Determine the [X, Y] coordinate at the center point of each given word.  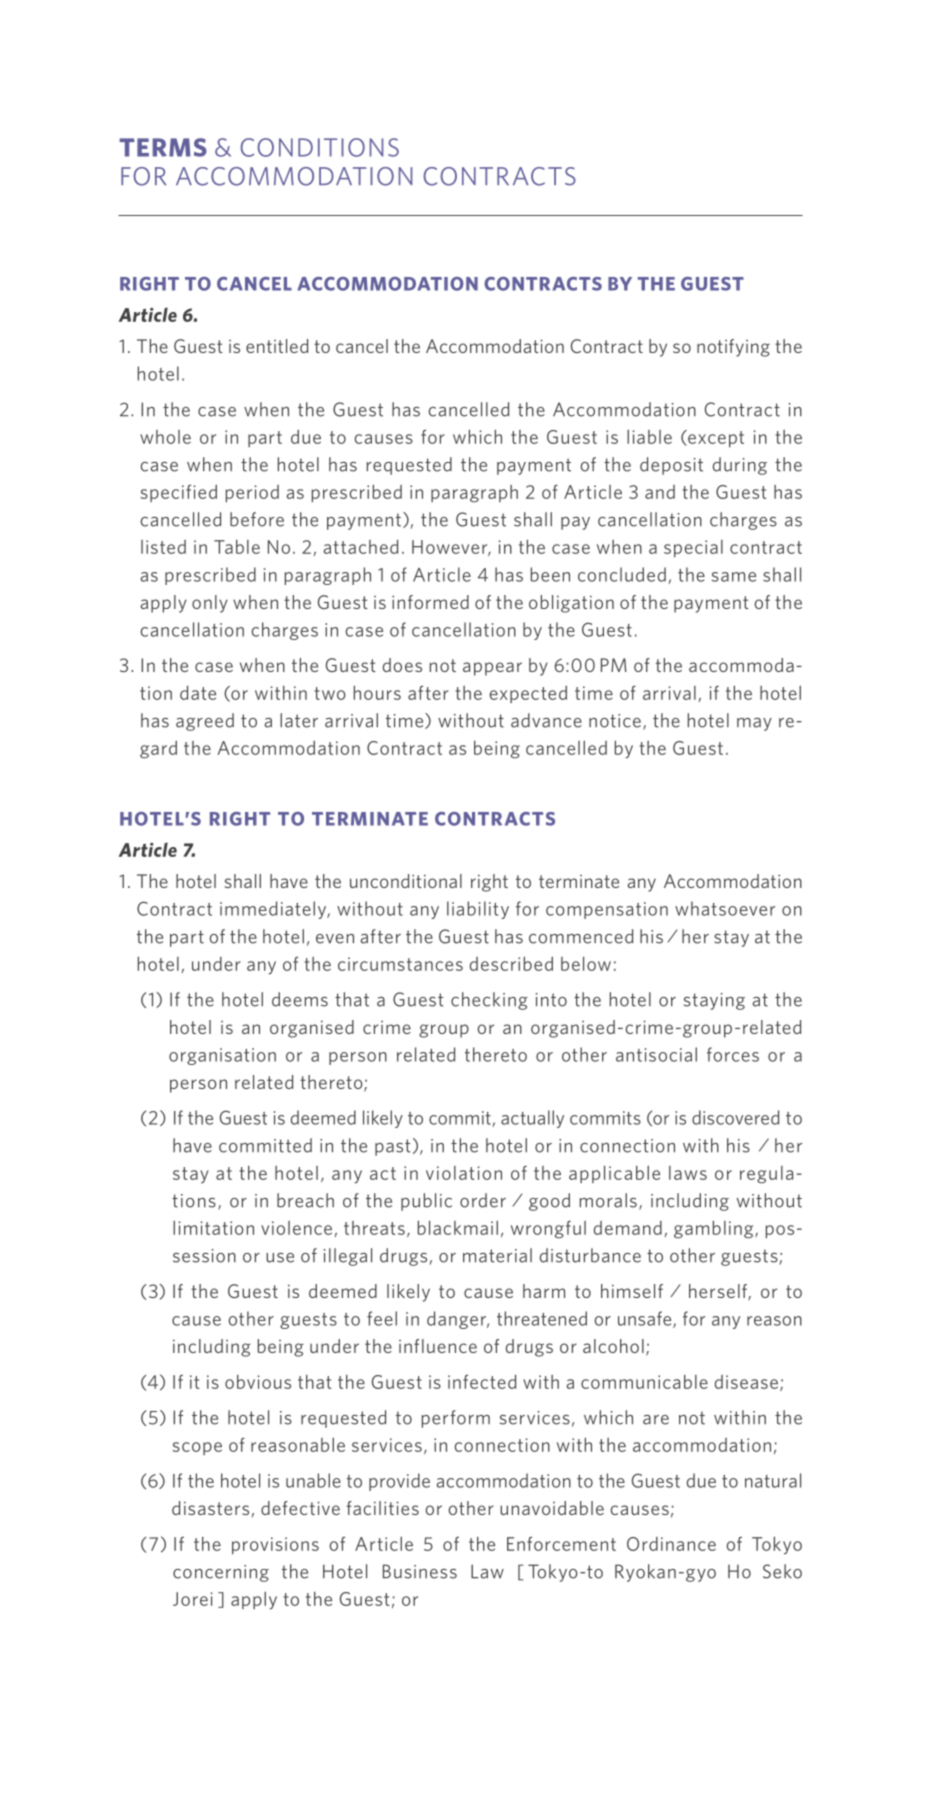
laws [688, 1173]
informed [430, 602]
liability [478, 910]
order [483, 1200]
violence [296, 1228]
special [693, 549]
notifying [733, 348]
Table [237, 547]
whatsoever [725, 908]
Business [420, 1571]
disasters [210, 1508]
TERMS [163, 147]
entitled [277, 346]
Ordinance [671, 1544]
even [335, 939]
